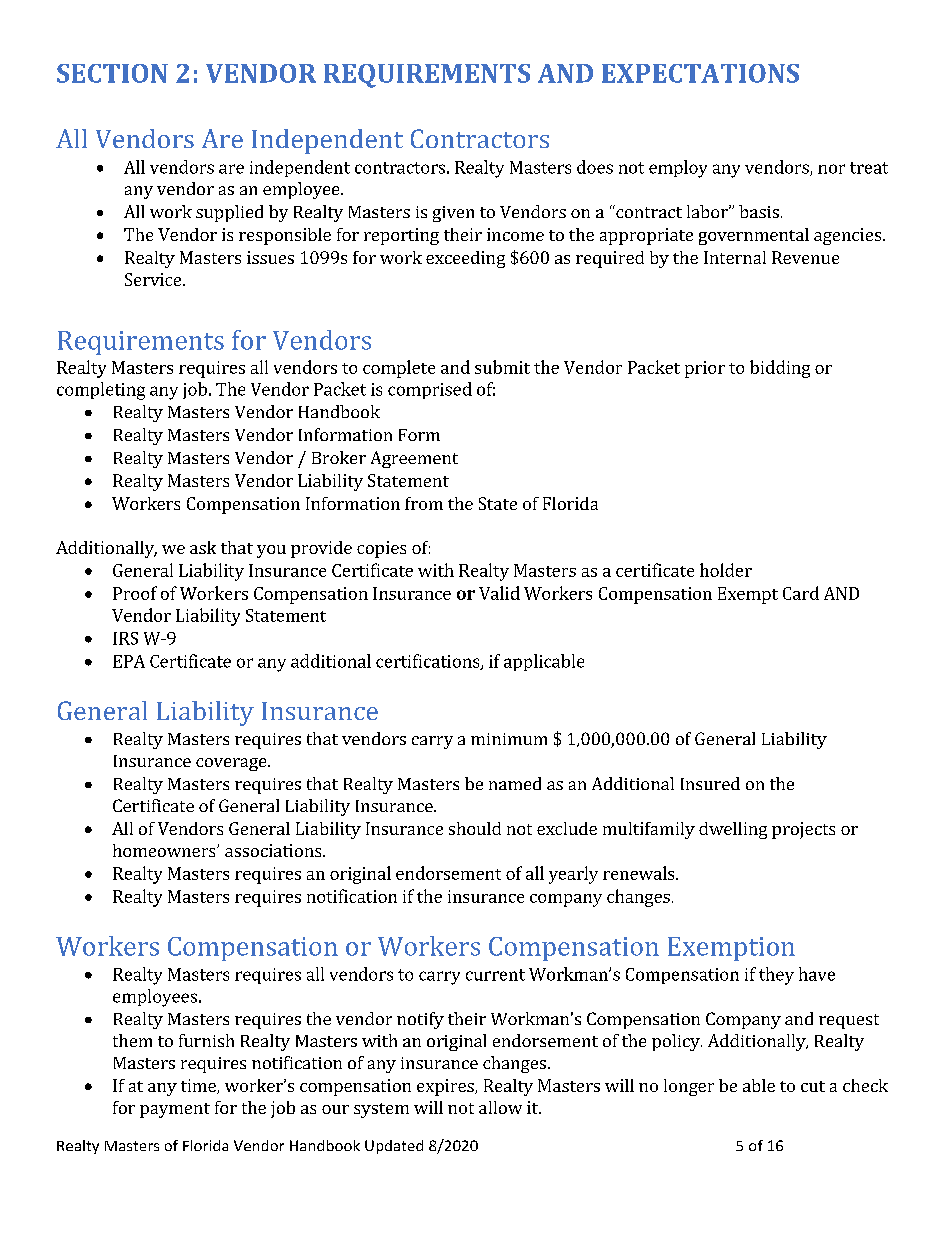  I want to click on Card, so click(801, 593).
